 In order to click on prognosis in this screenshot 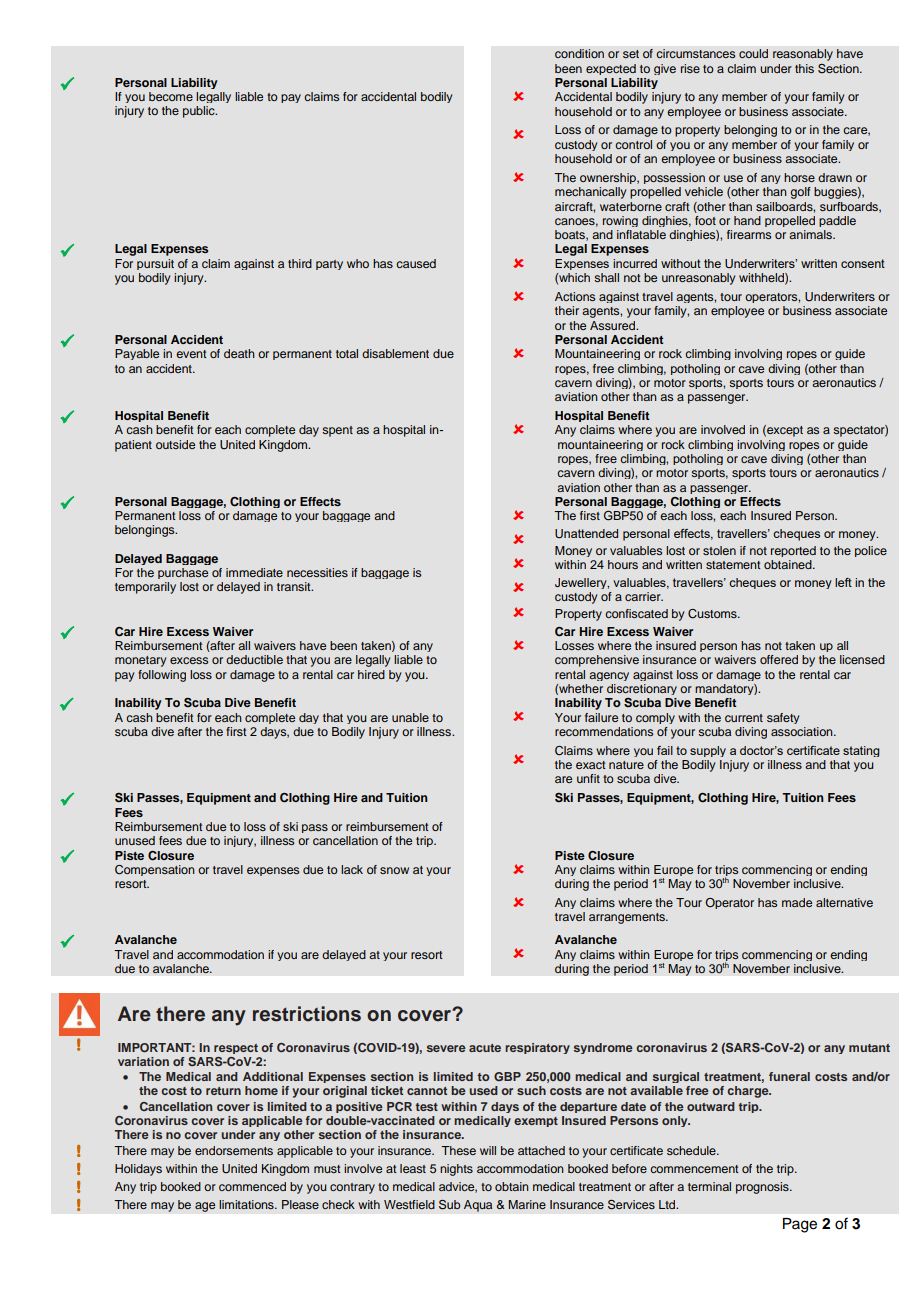, I will do `click(763, 1188)`.
